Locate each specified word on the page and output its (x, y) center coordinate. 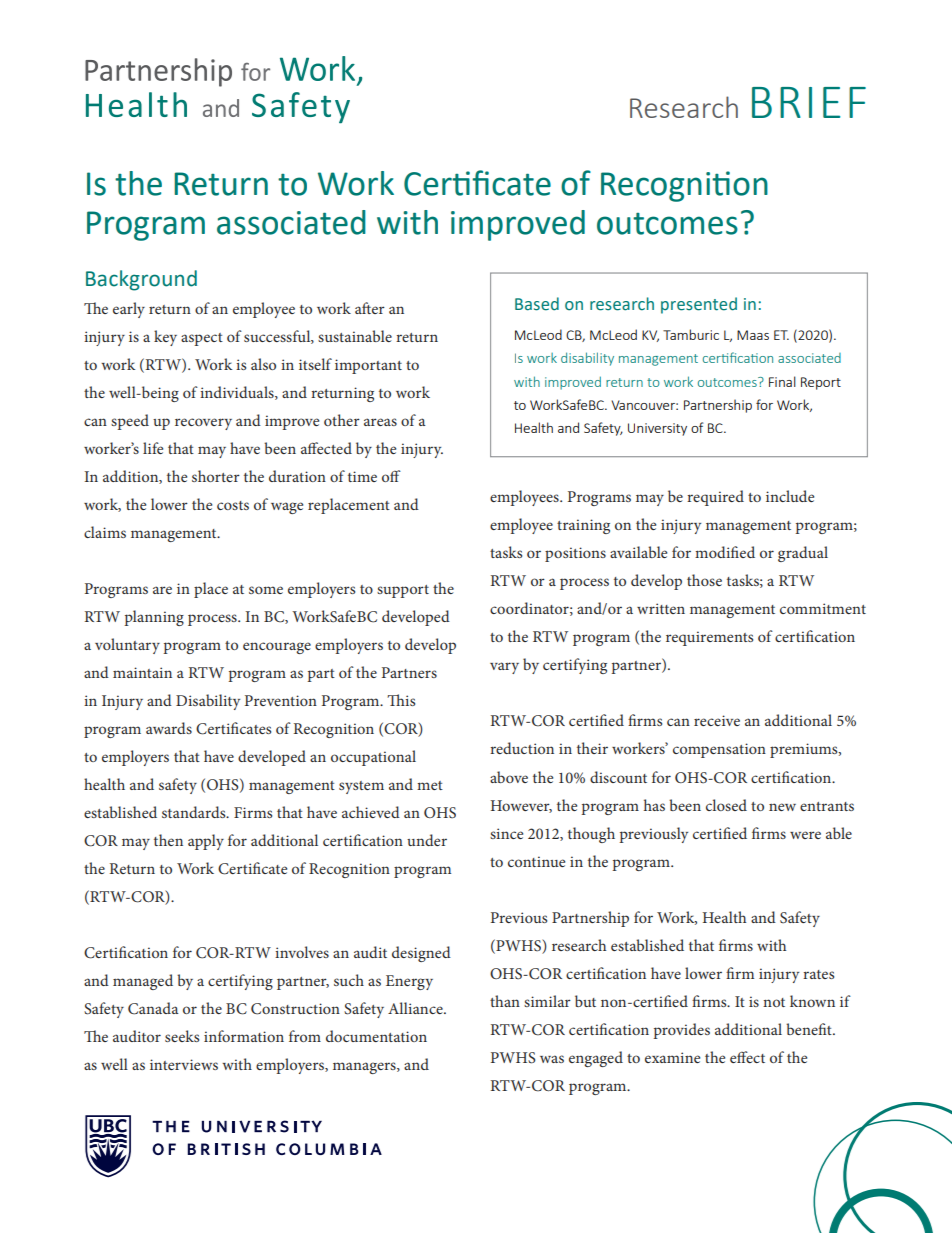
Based (537, 304)
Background (141, 280)
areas (380, 422)
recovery (203, 424)
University (657, 429)
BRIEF (809, 102)
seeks (182, 1036)
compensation (719, 750)
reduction (522, 748)
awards (169, 728)
